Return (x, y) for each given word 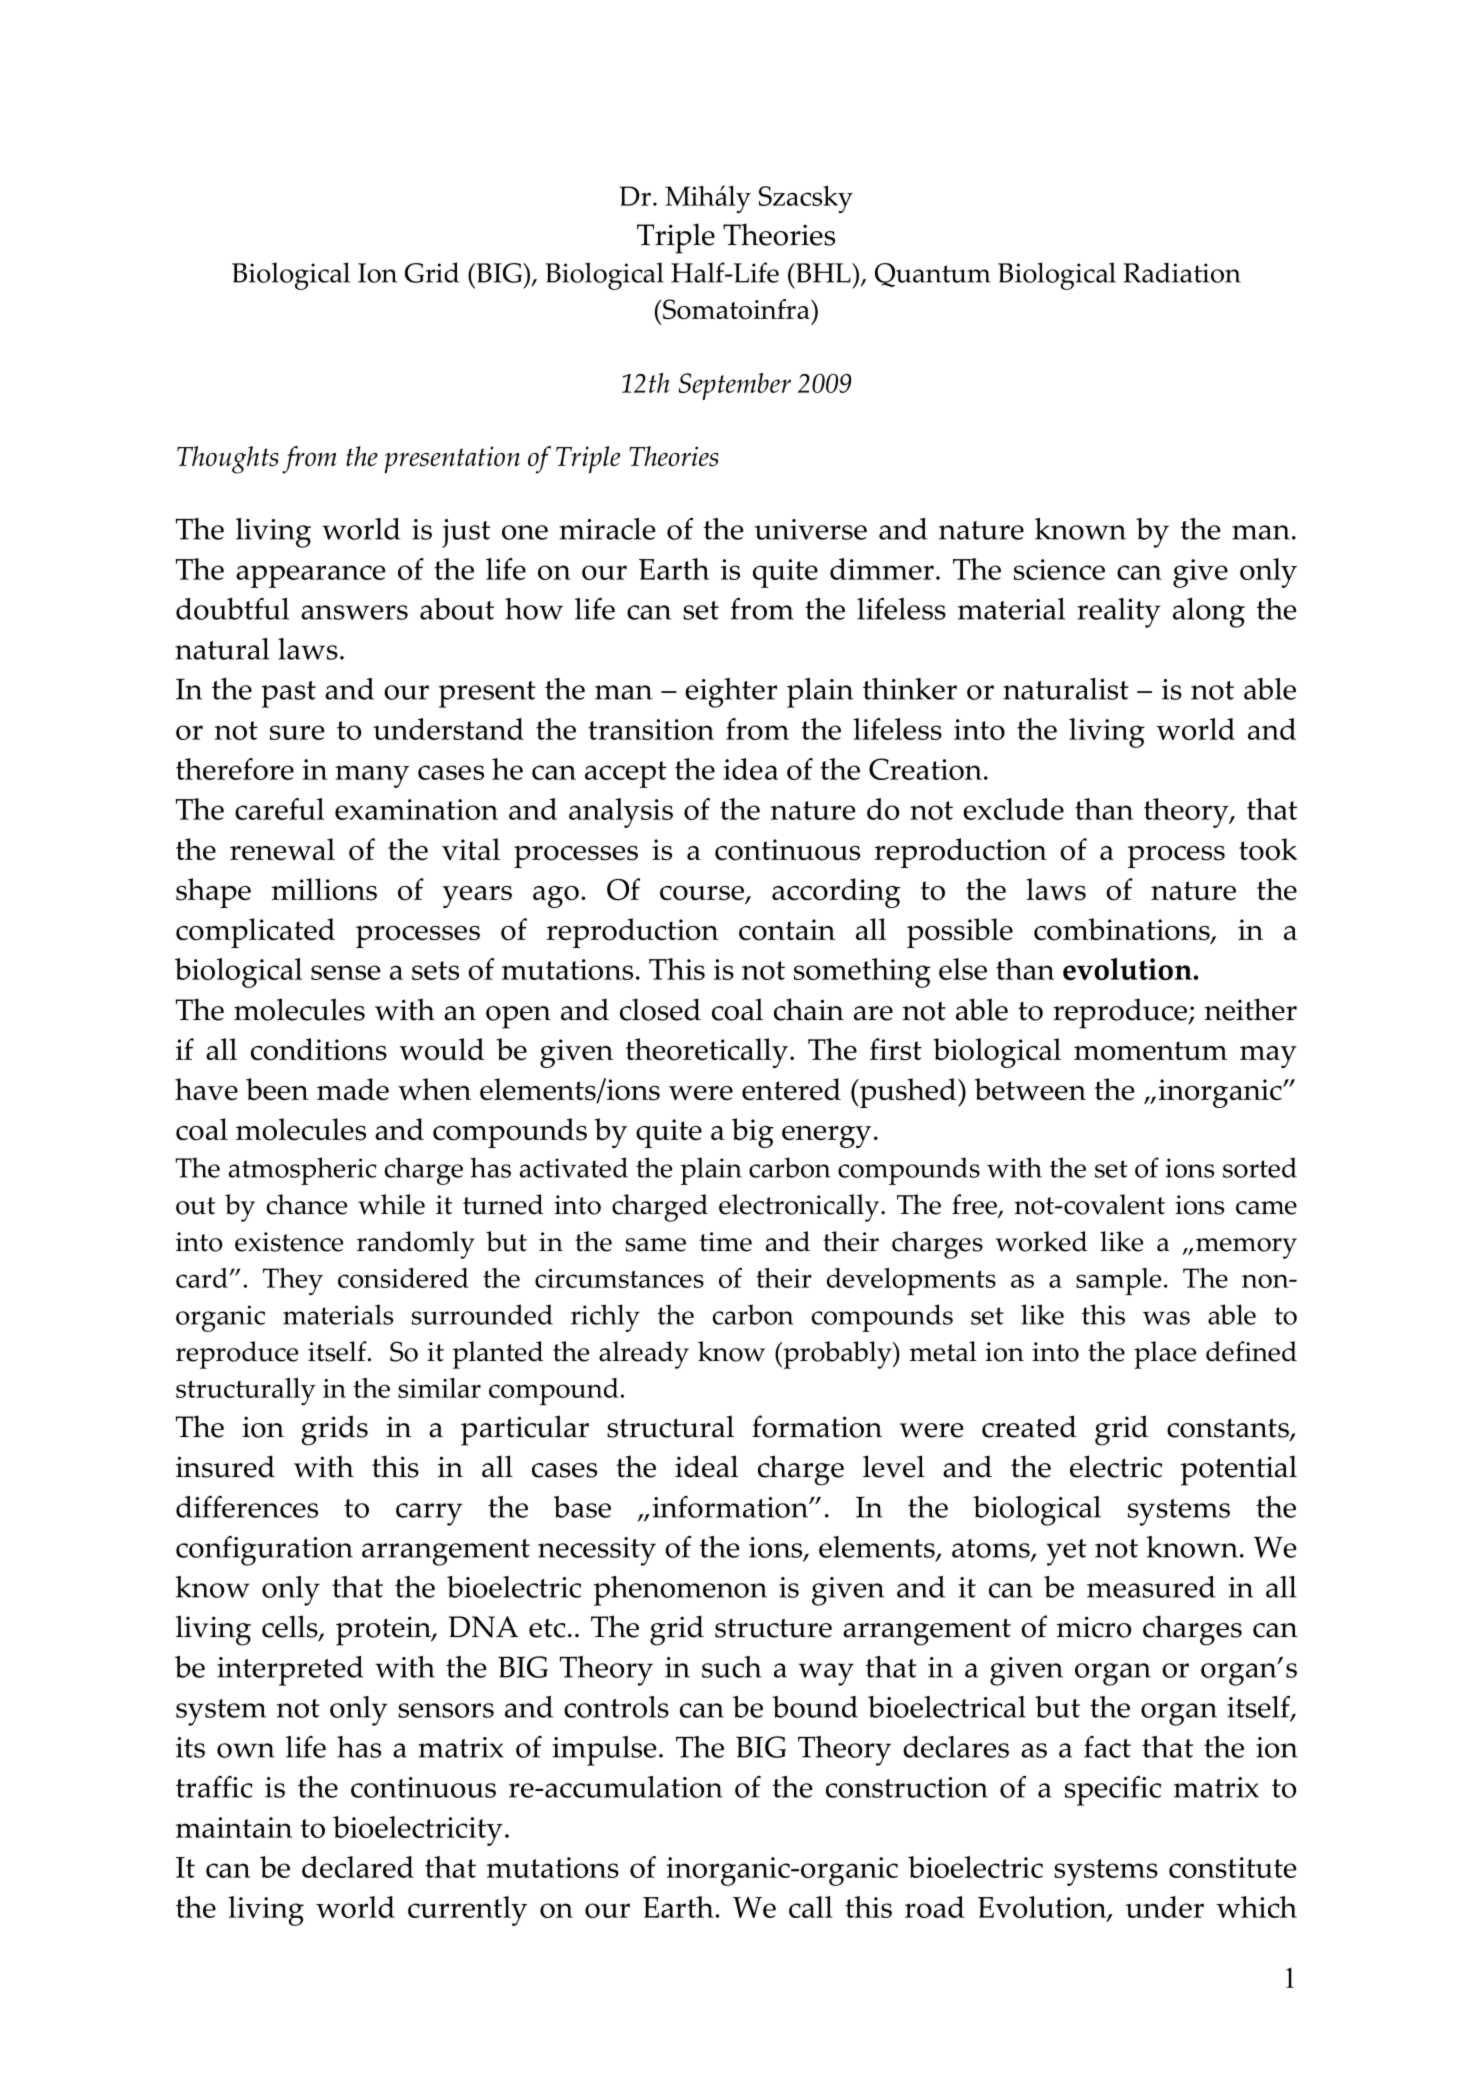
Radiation (1182, 272)
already (644, 1355)
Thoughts (227, 460)
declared (358, 1867)
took (1268, 849)
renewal (282, 849)
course (703, 894)
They (293, 1281)
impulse (604, 1751)
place (1165, 1355)
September (734, 386)
